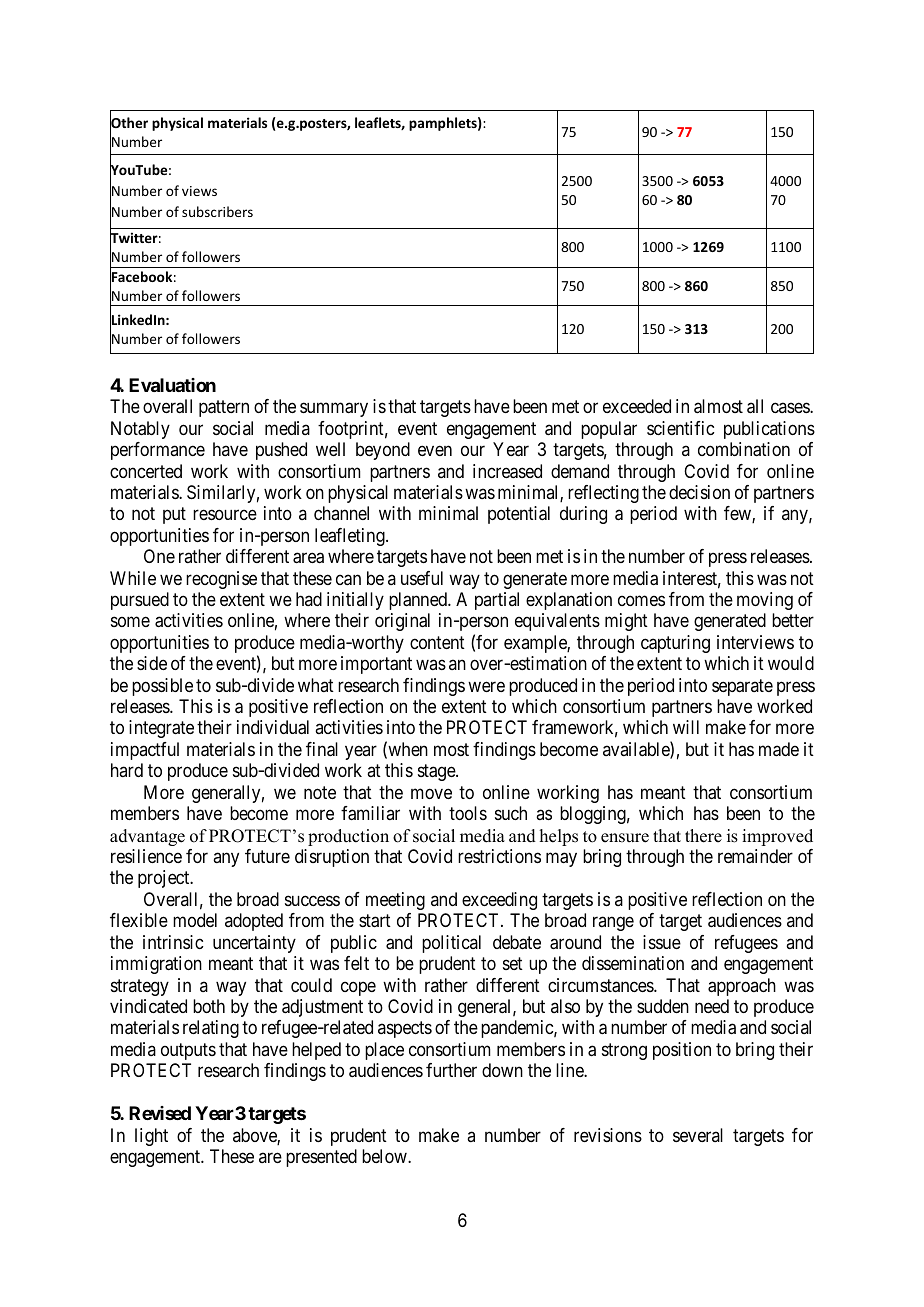 The width and height of the screenshot is (924, 1307). What do you see at coordinates (152, 663) in the screenshot?
I see `side` at bounding box center [152, 663].
